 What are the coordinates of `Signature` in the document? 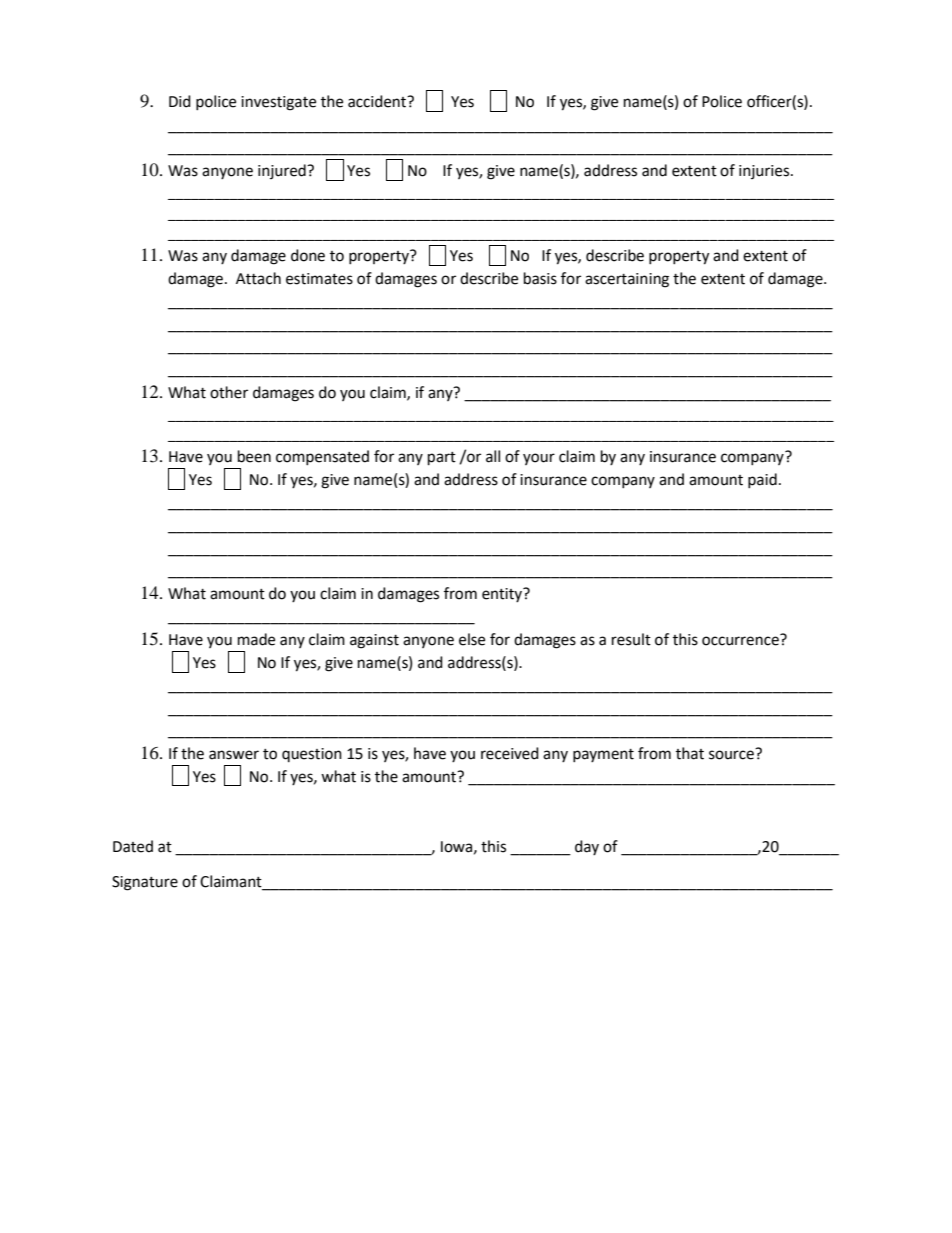 It's located at (145, 883).
